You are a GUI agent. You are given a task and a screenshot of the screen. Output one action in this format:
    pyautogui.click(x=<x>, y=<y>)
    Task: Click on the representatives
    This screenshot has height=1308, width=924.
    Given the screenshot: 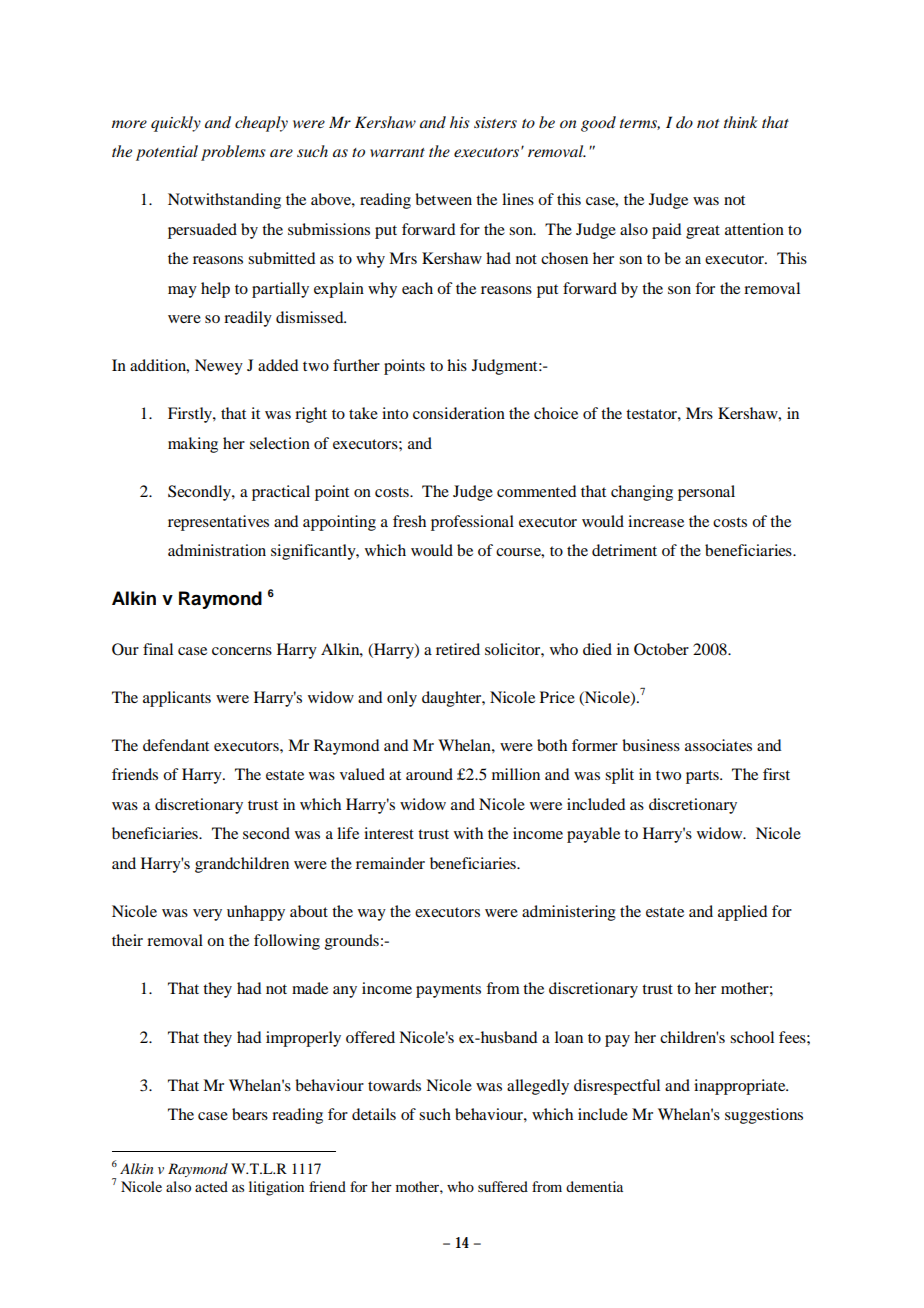 What is the action you would take?
    pyautogui.click(x=218, y=523)
